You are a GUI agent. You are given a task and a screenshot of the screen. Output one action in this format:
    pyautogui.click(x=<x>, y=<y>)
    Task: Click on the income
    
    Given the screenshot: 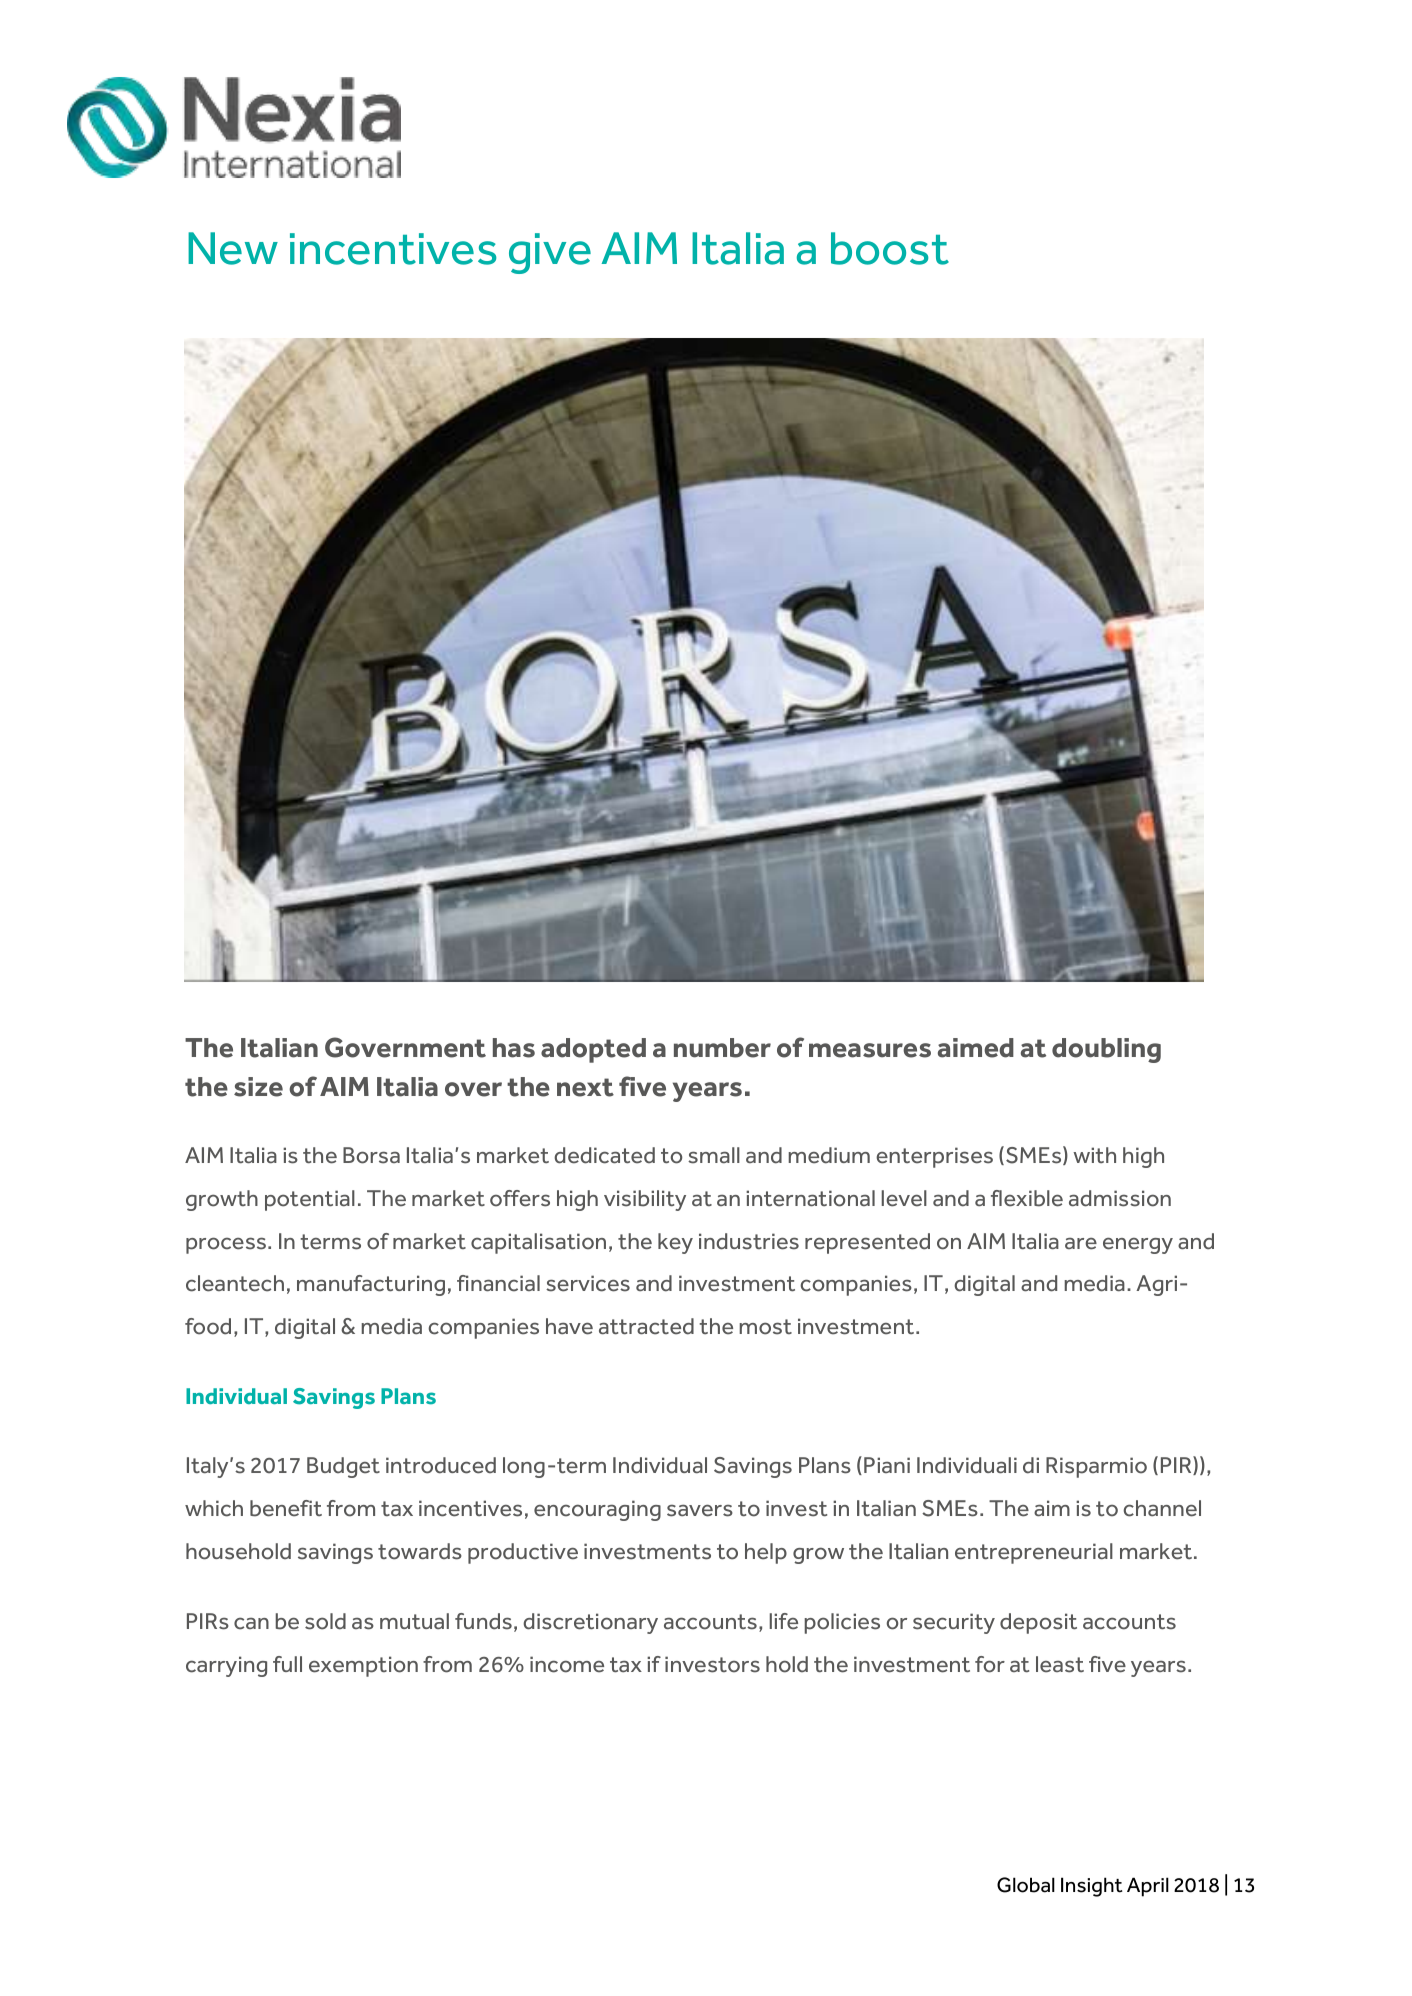 What is the action you would take?
    pyautogui.click(x=567, y=1664)
